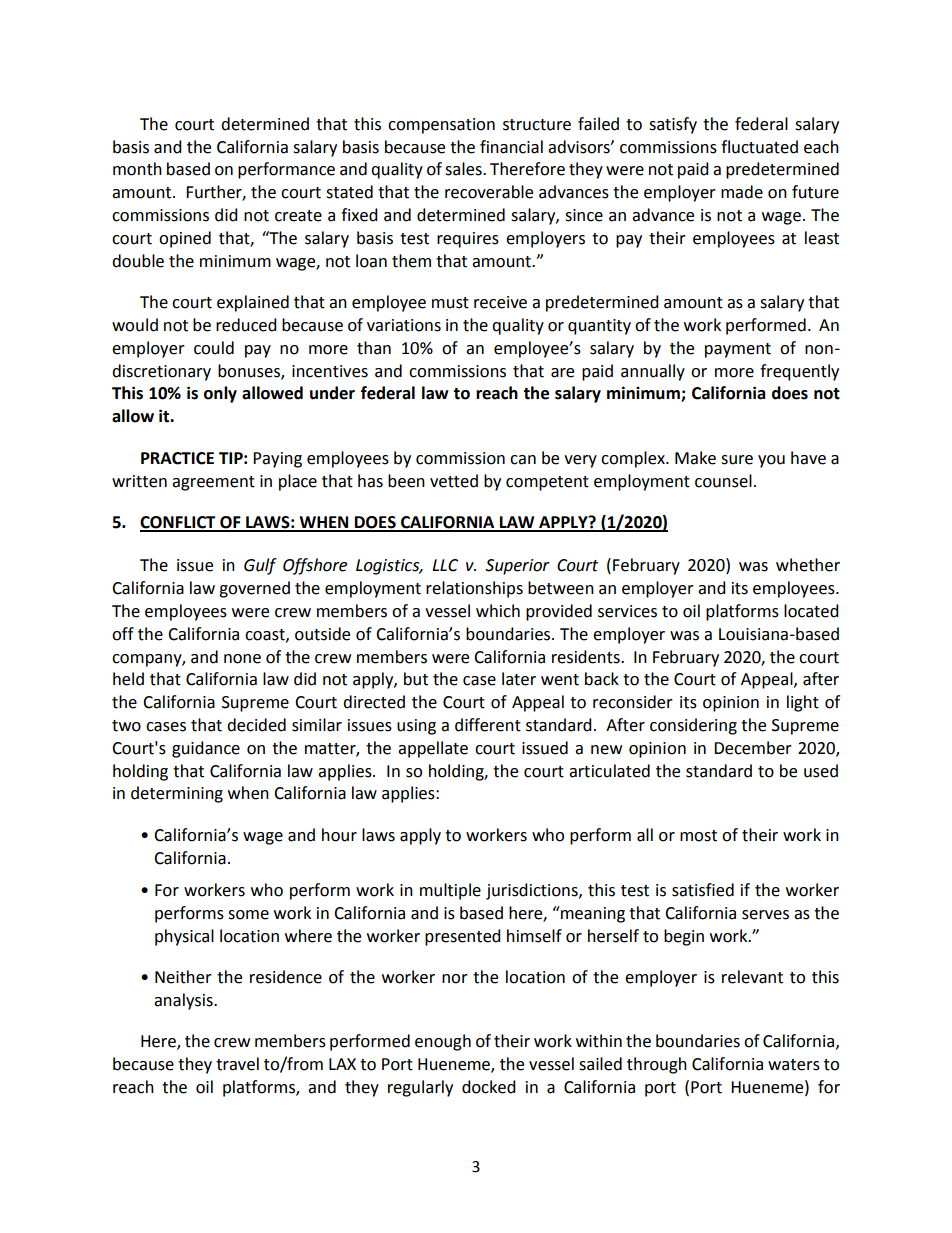 This screenshot has width=952, height=1233. I want to click on month, so click(137, 169).
